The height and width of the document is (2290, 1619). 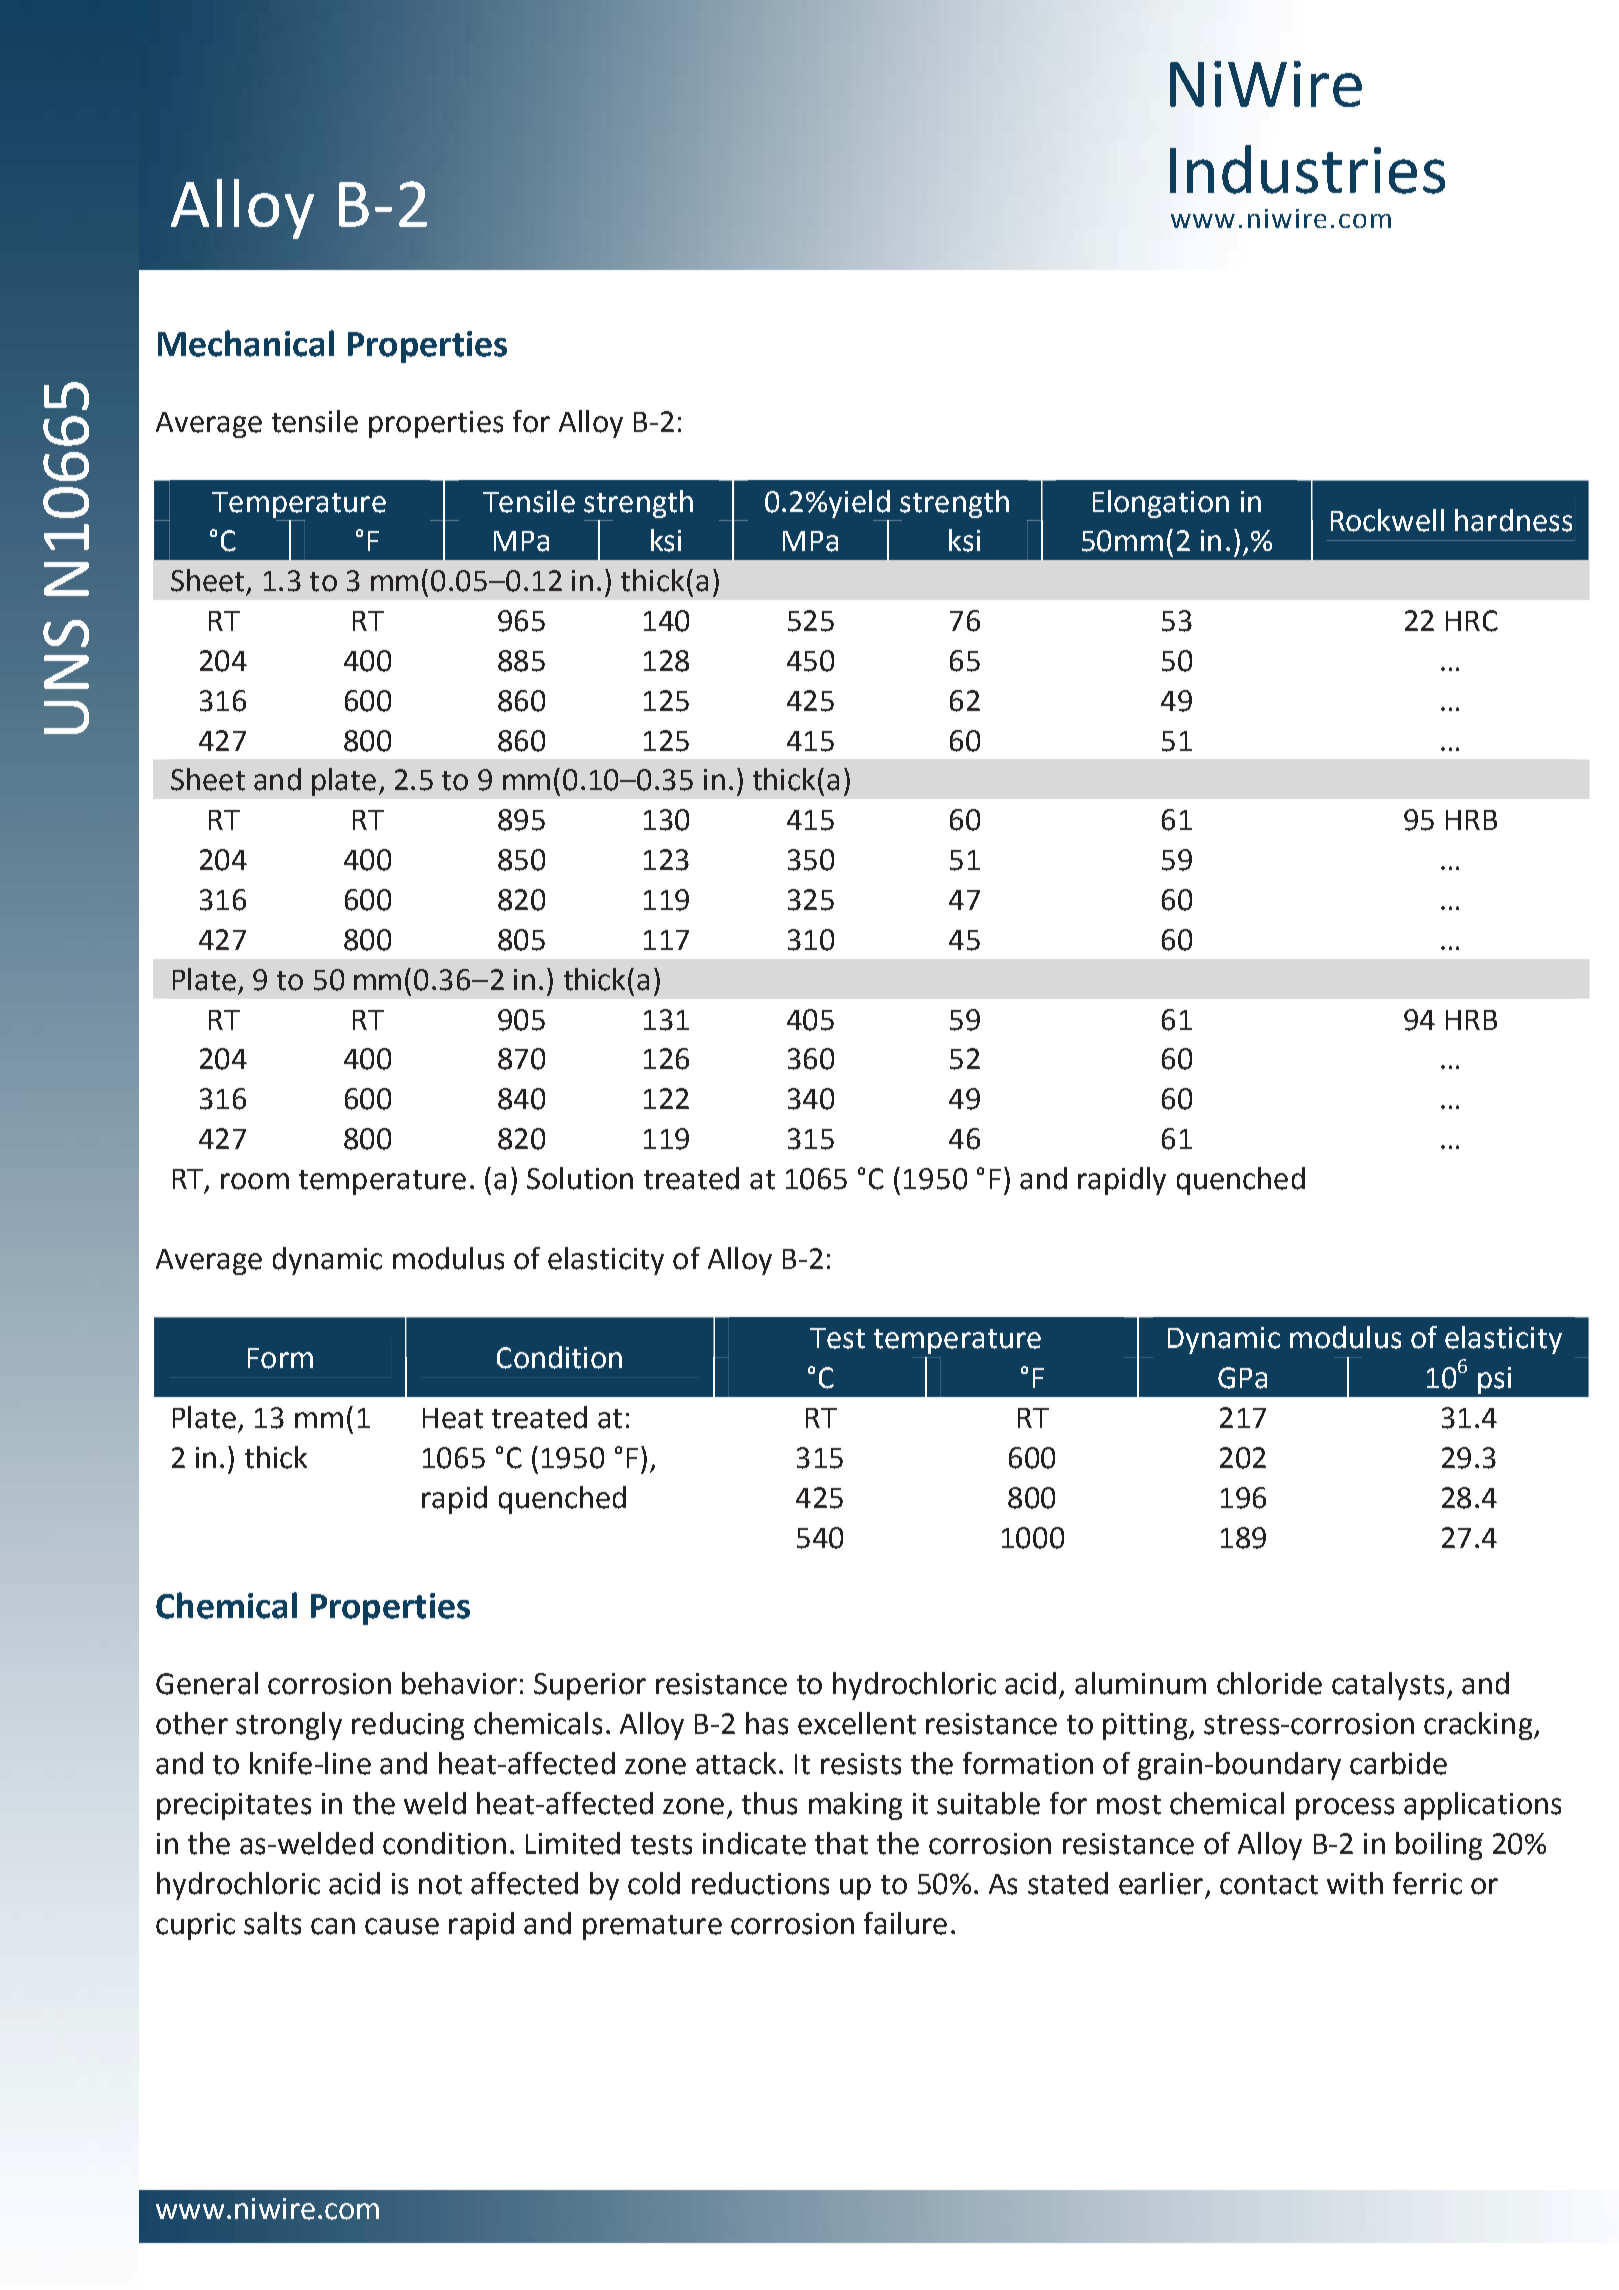 I want to click on catalysts, so click(x=1388, y=1686).
